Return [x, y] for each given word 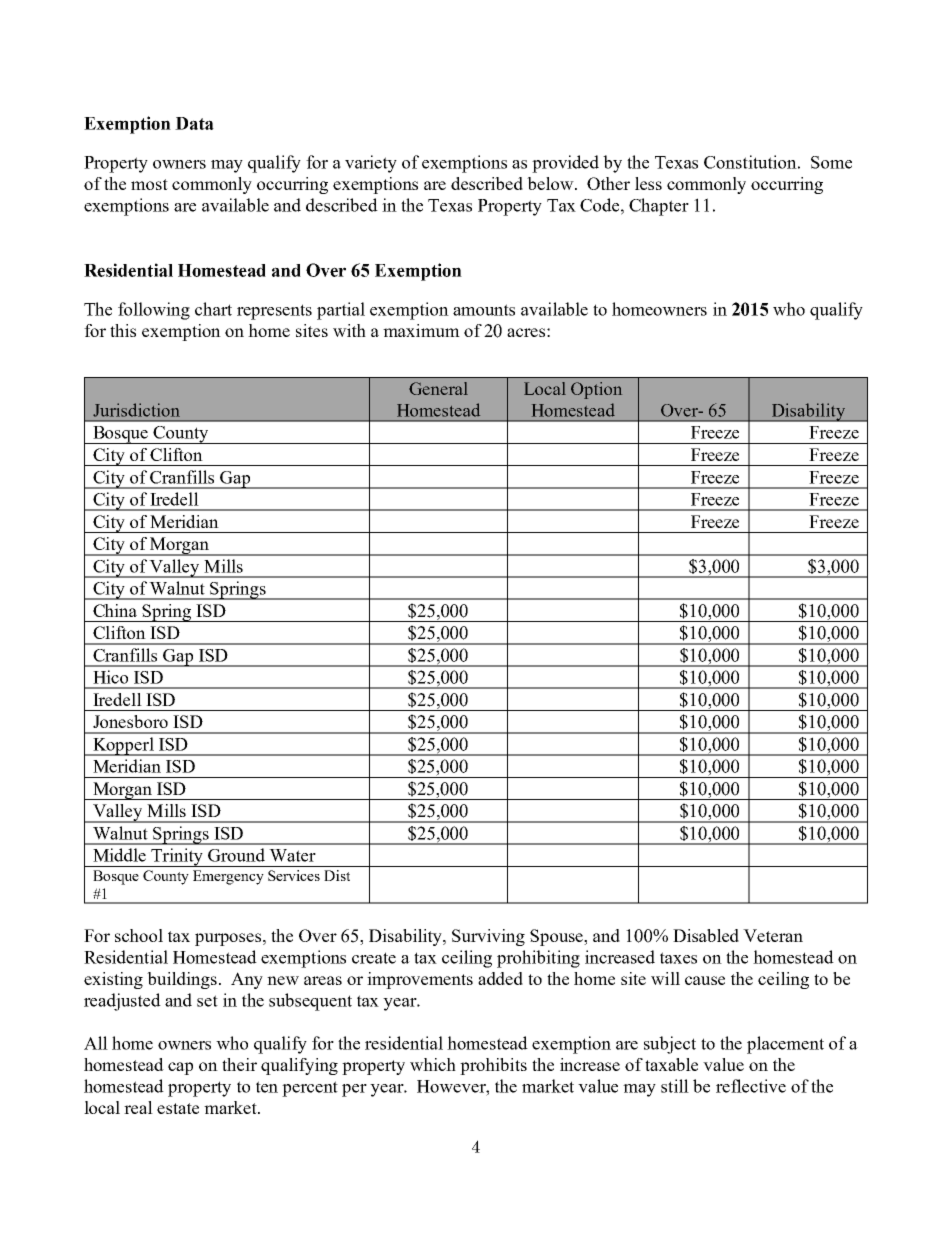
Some [831, 162]
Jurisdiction [136, 410]
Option [596, 390]
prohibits [493, 1066]
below [551, 183]
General [438, 388]
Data [194, 123]
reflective [751, 1086]
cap [180, 1068]
